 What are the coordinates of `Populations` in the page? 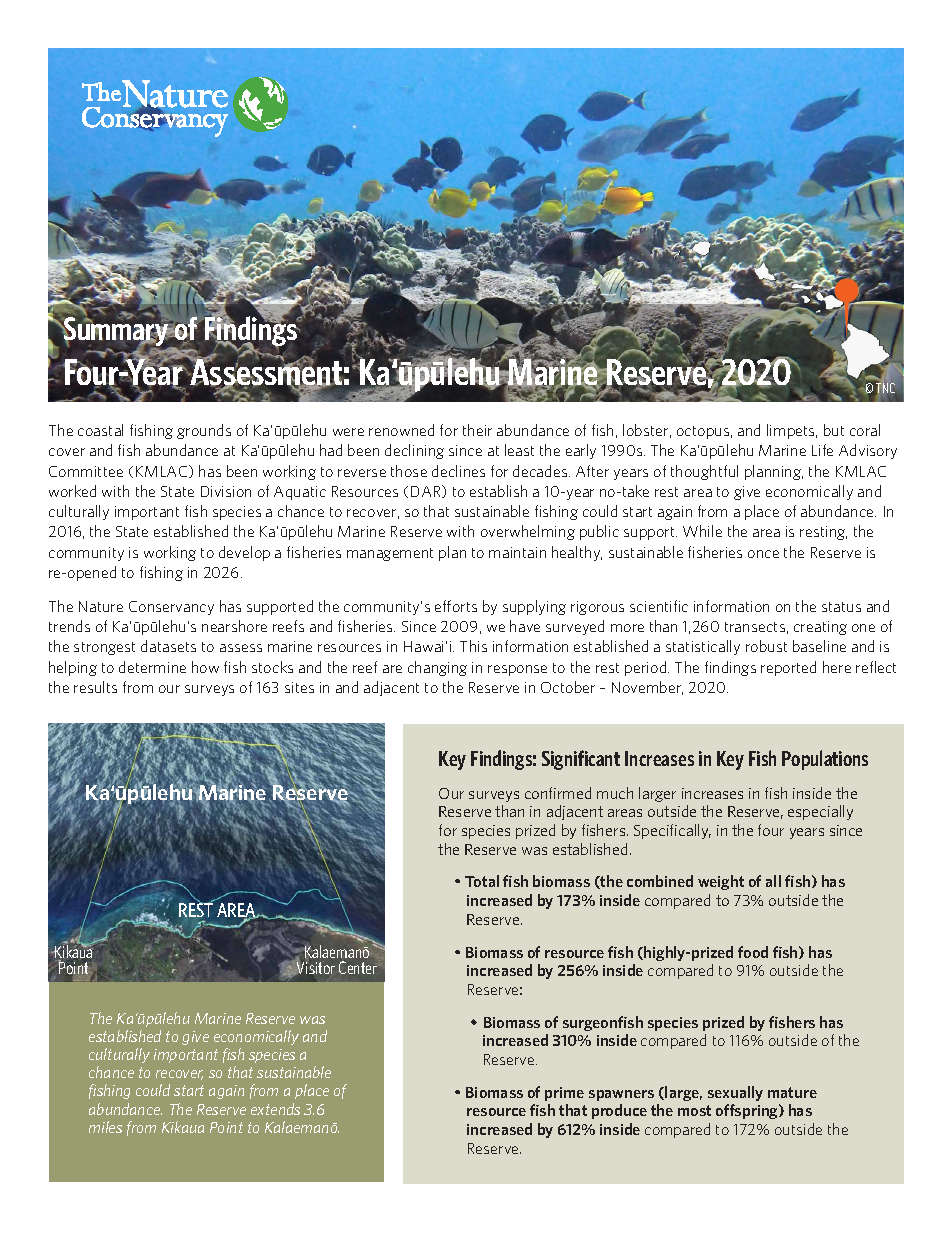 It's located at (825, 760).
